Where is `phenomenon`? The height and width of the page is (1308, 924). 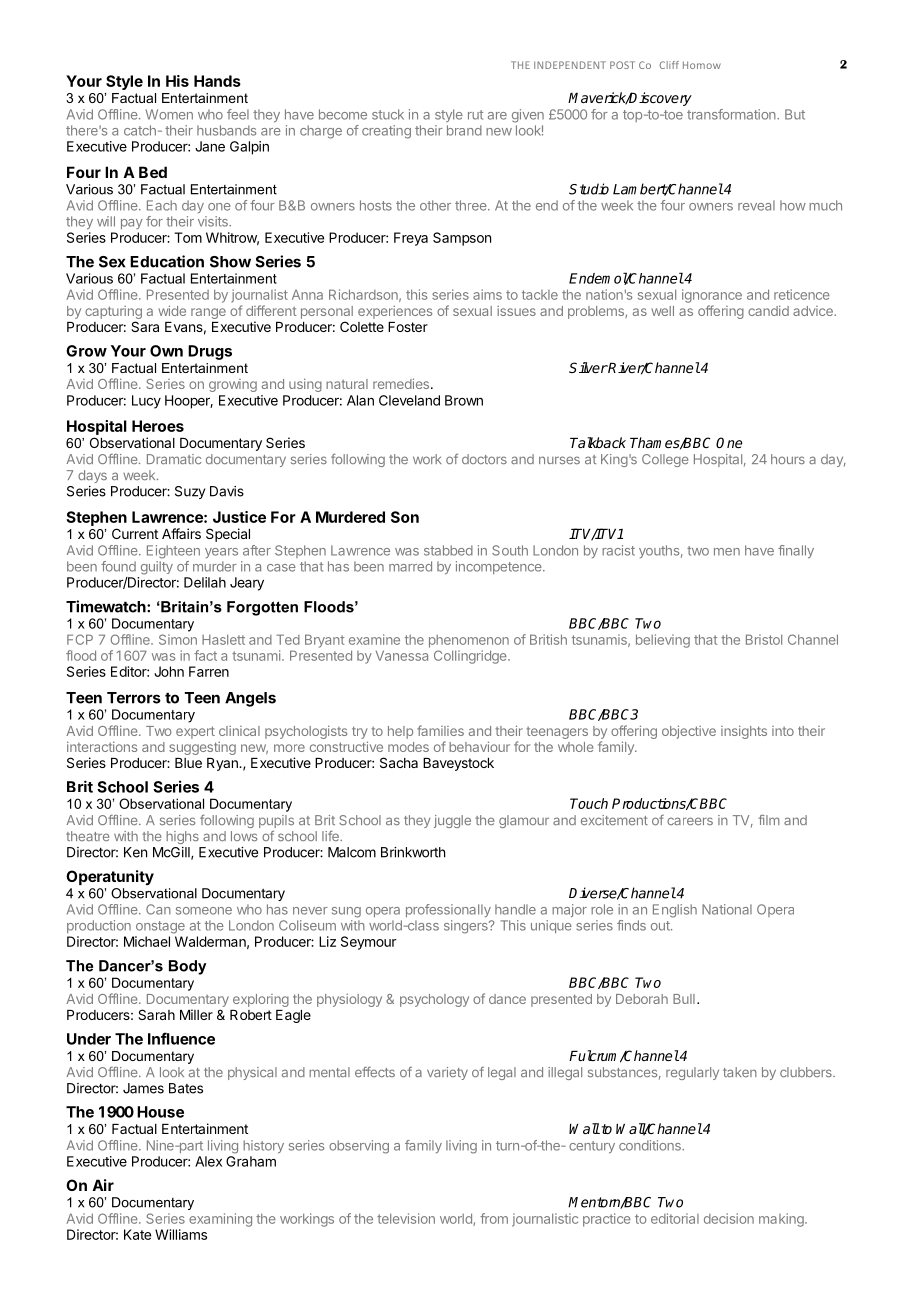 phenomenon is located at coordinates (469, 641).
